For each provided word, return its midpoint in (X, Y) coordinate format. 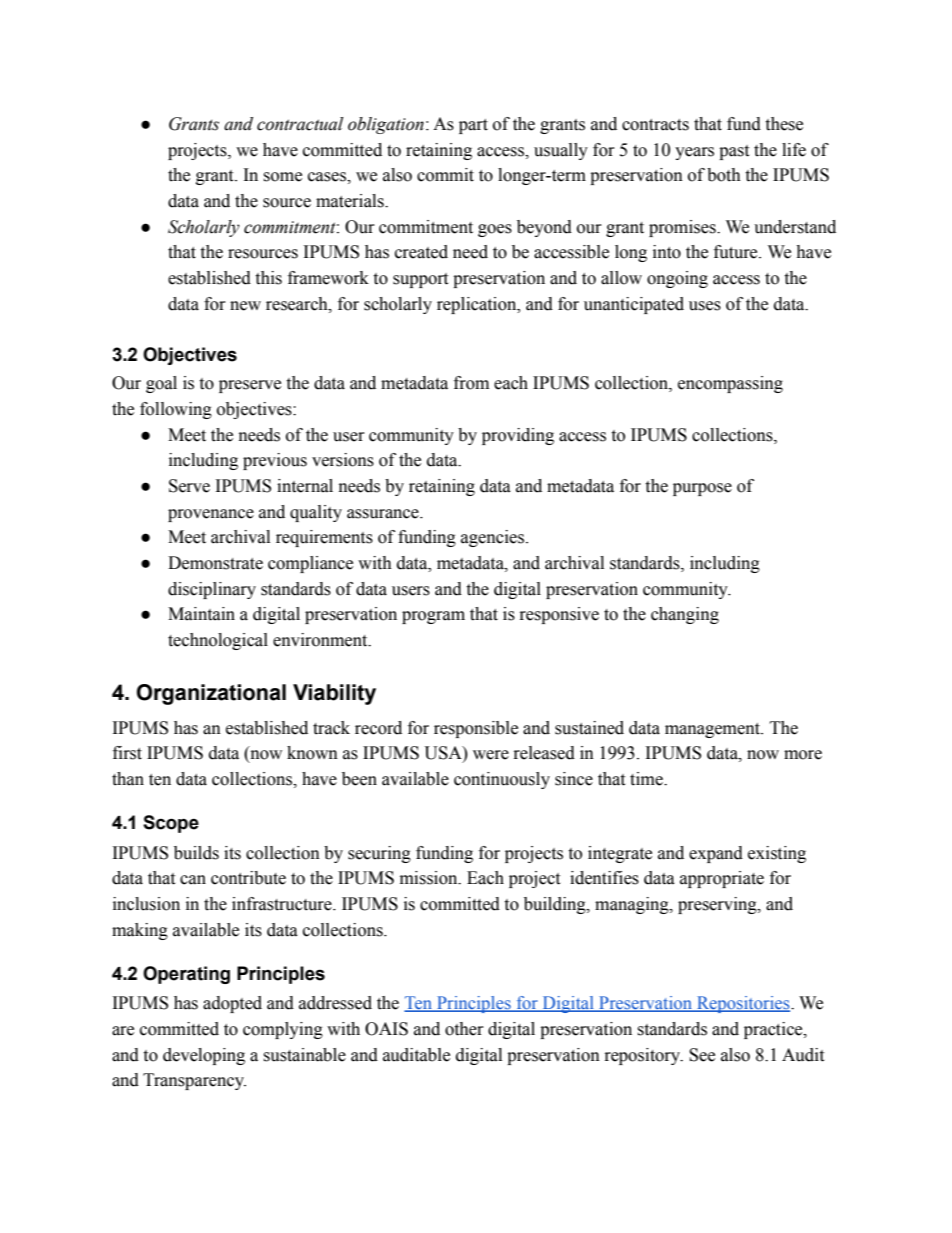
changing (685, 615)
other (464, 1029)
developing (204, 1056)
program (433, 617)
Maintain (201, 614)
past (734, 152)
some (282, 177)
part (473, 126)
